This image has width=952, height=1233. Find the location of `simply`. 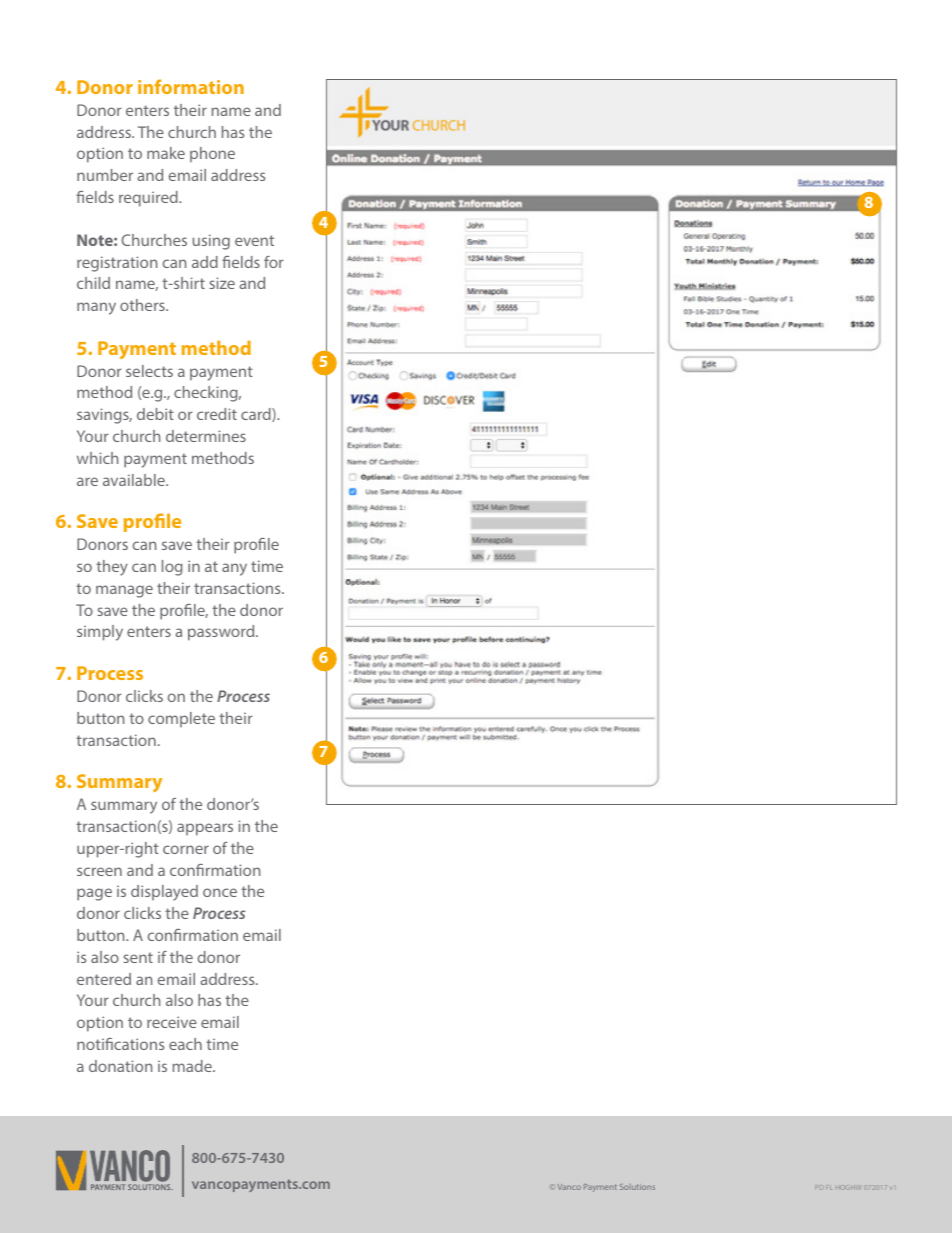

simply is located at coordinates (100, 633).
